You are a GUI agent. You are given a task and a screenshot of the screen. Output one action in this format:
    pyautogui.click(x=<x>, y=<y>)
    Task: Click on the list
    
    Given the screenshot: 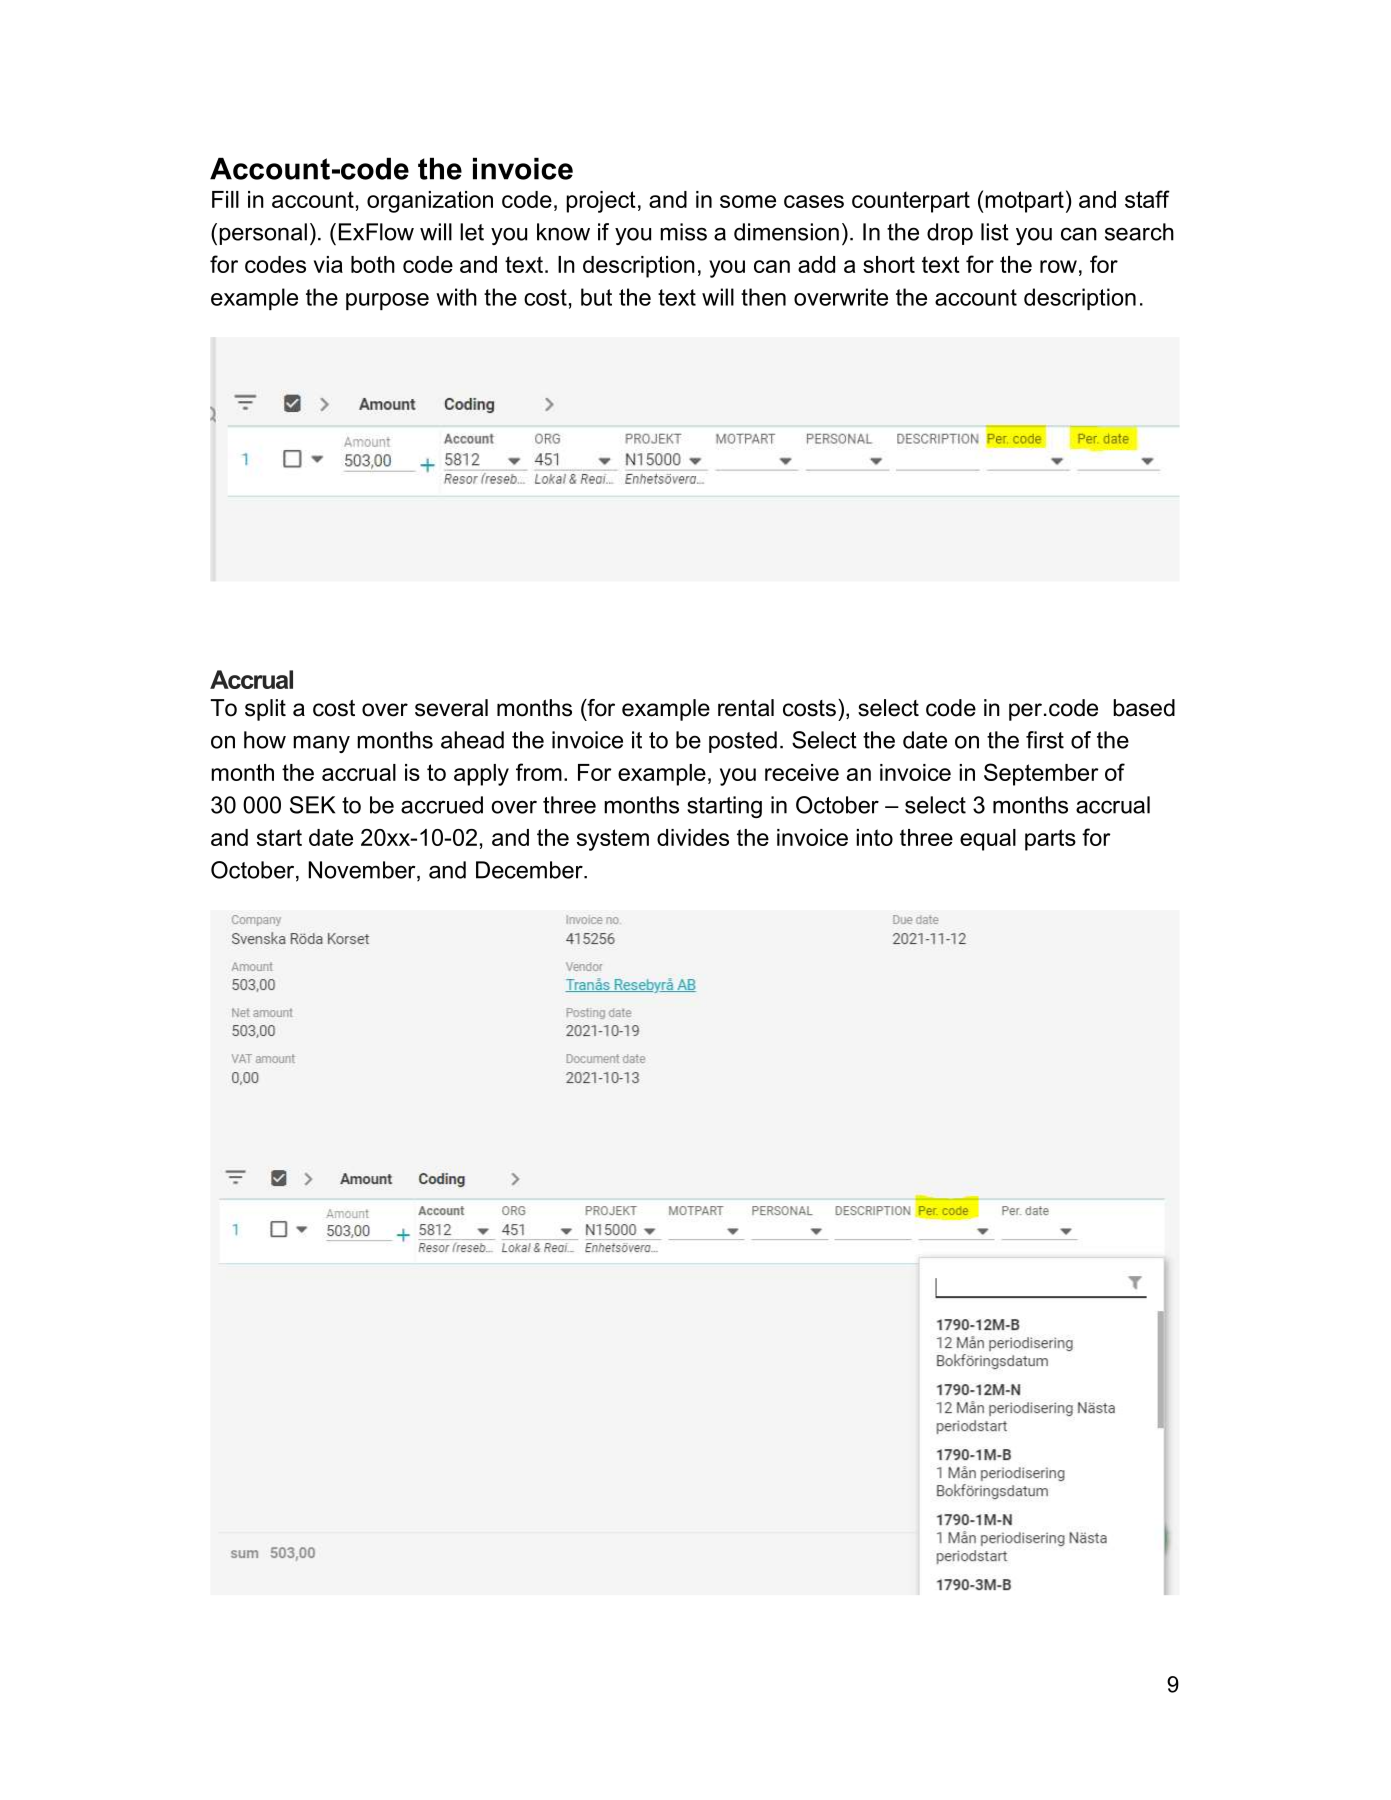 What is the action you would take?
    pyautogui.click(x=995, y=232)
